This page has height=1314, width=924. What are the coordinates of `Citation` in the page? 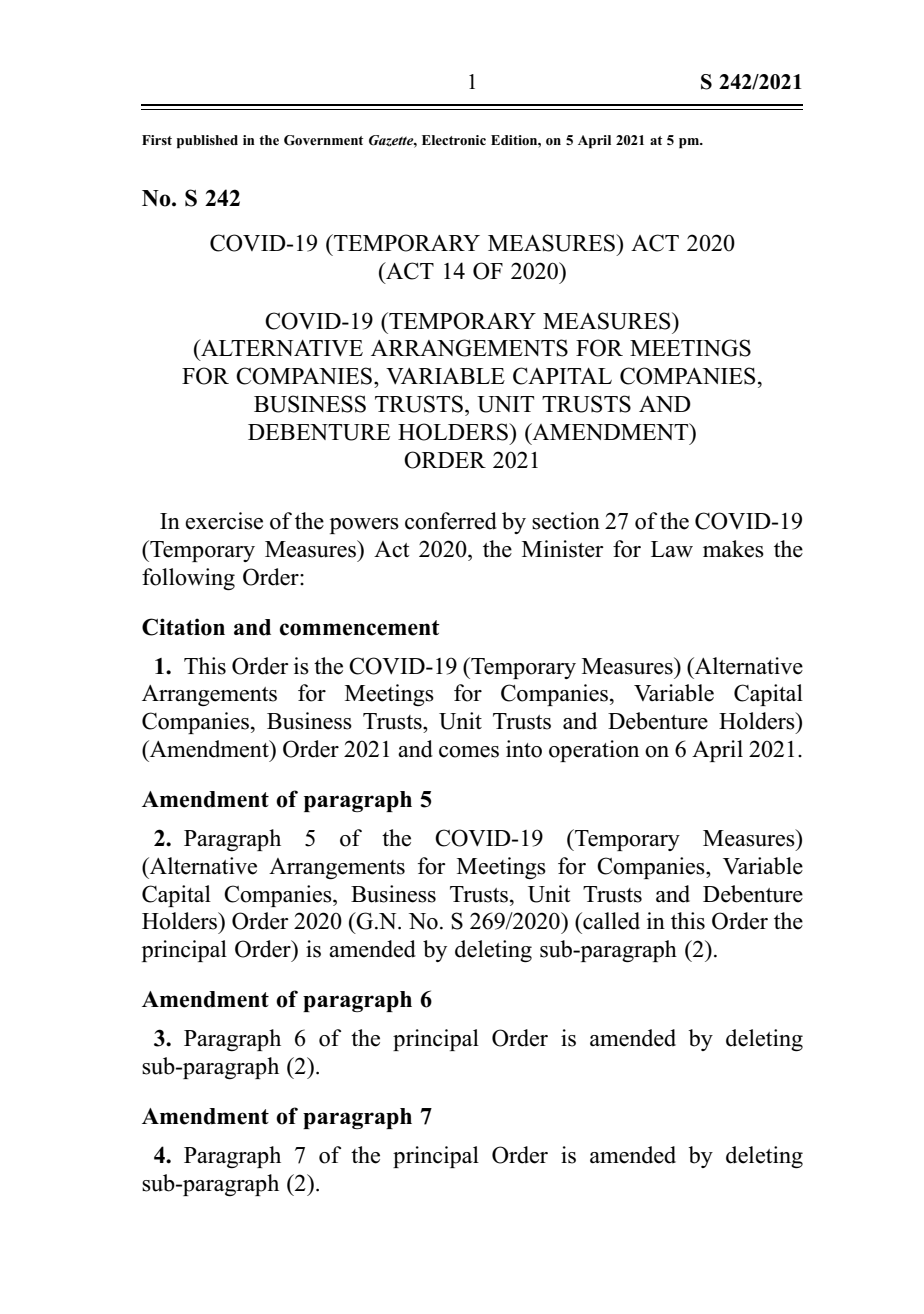 It's located at (183, 627).
